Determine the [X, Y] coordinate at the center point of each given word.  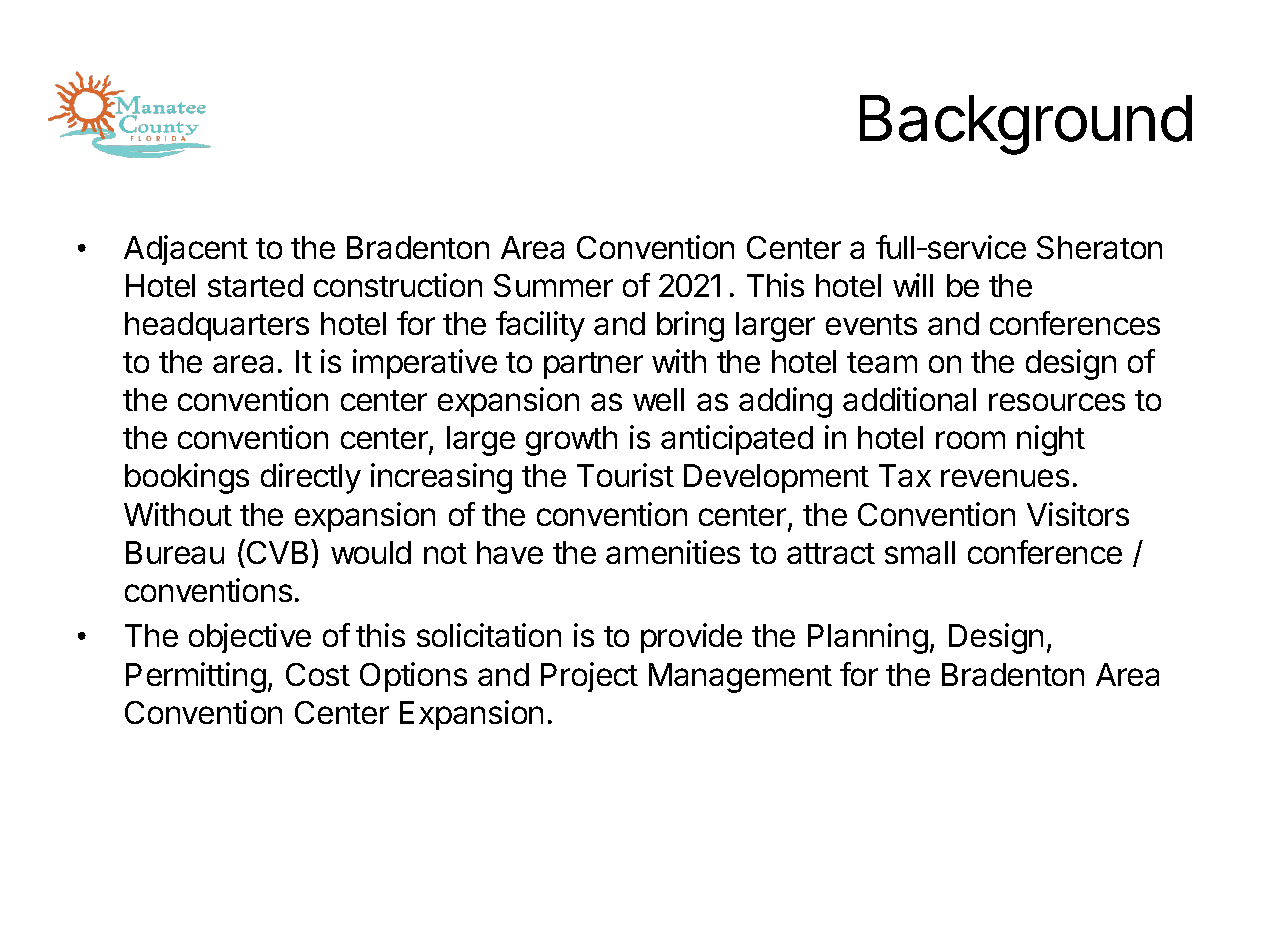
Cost [318, 674]
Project [589, 677]
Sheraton [1099, 247]
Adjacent [186, 250]
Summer [553, 285]
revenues [1005, 478]
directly [311, 478]
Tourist [625, 475]
